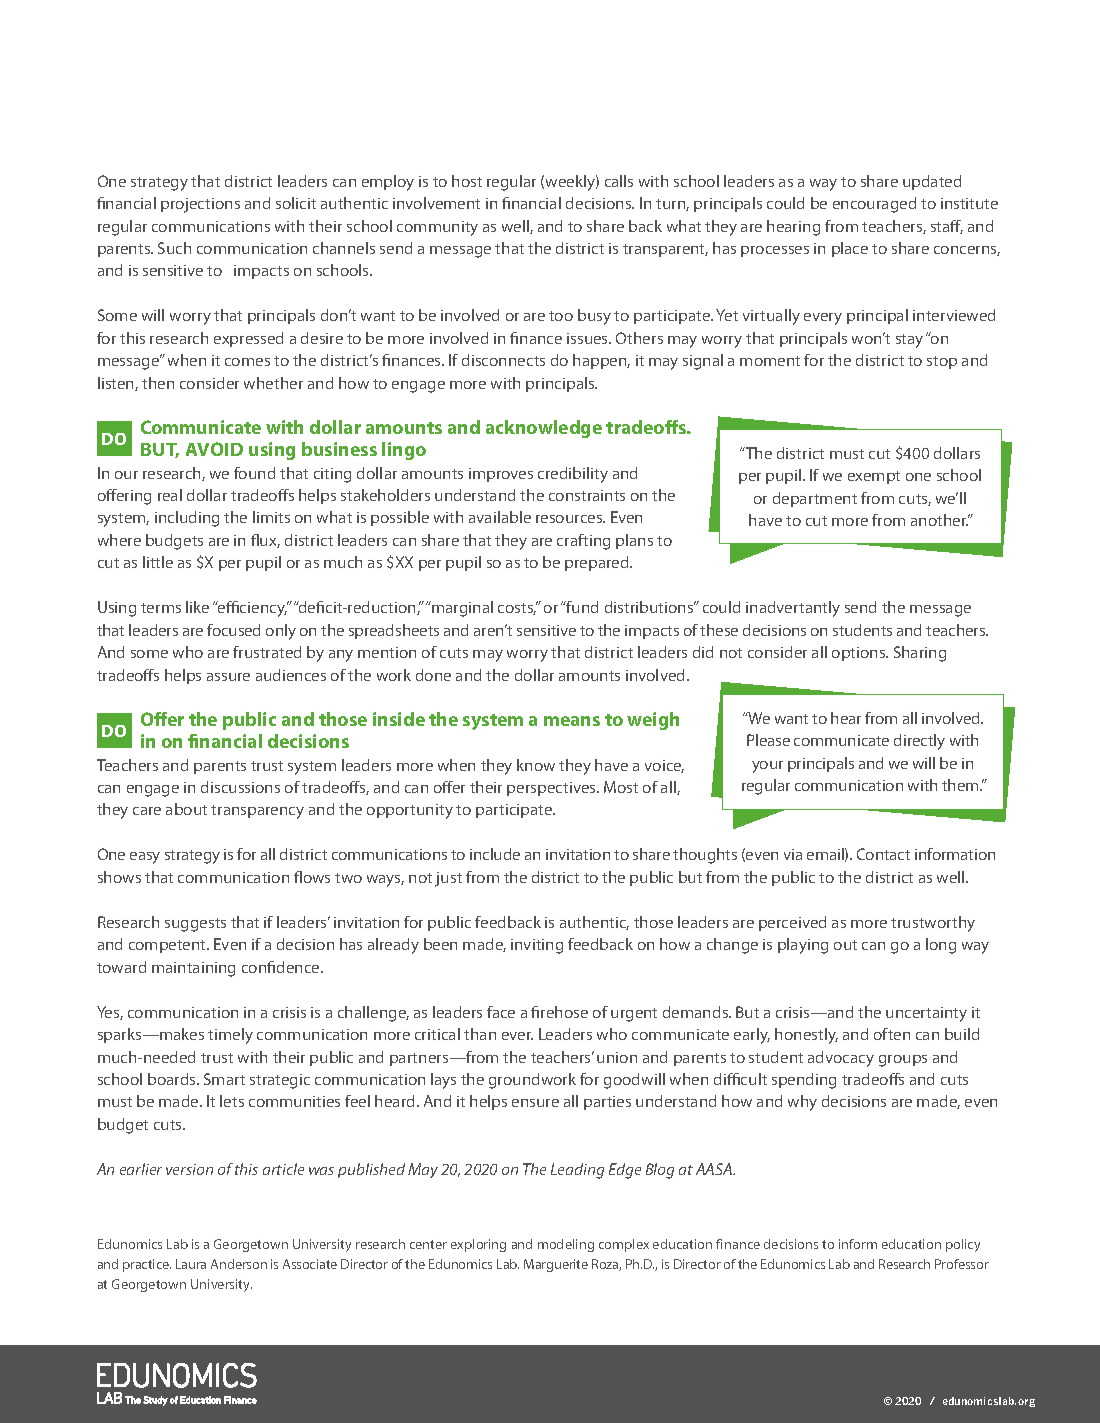 The image size is (1100, 1423). Describe the element at coordinates (239, 1264) in the screenshot. I see `Anderson` at that location.
